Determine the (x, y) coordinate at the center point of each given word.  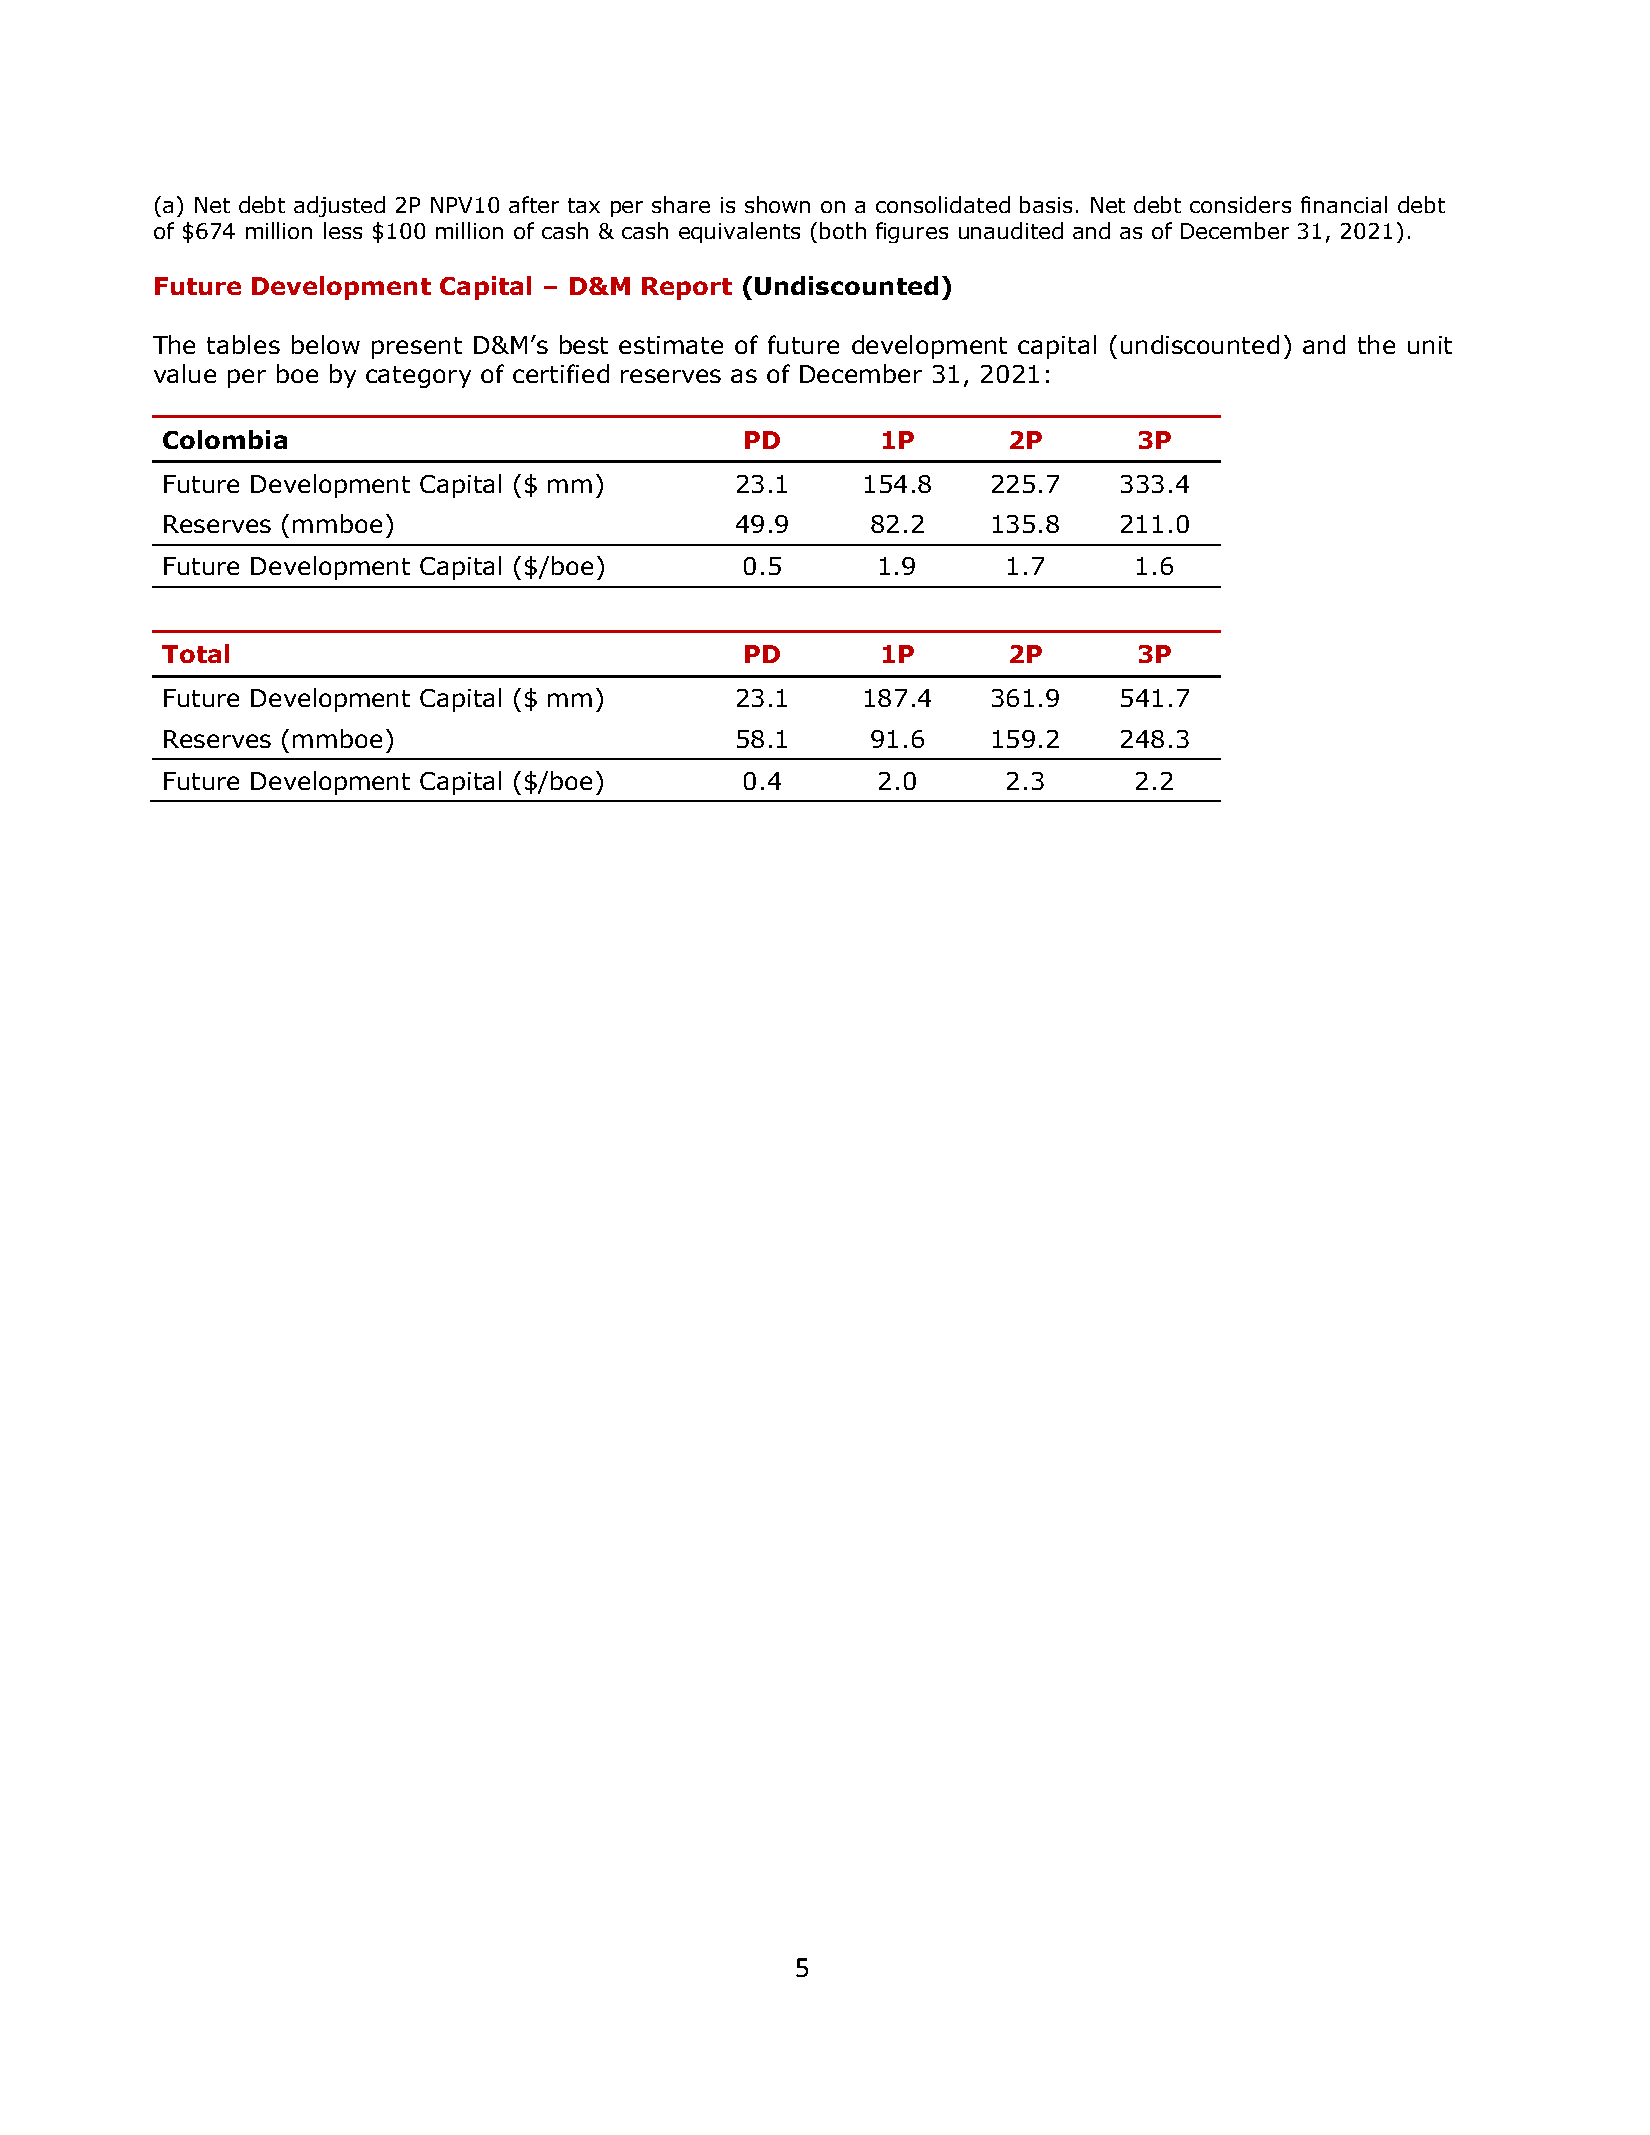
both (843, 230)
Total (195, 653)
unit (1430, 345)
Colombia (225, 439)
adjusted (339, 206)
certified (561, 373)
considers (1240, 204)
